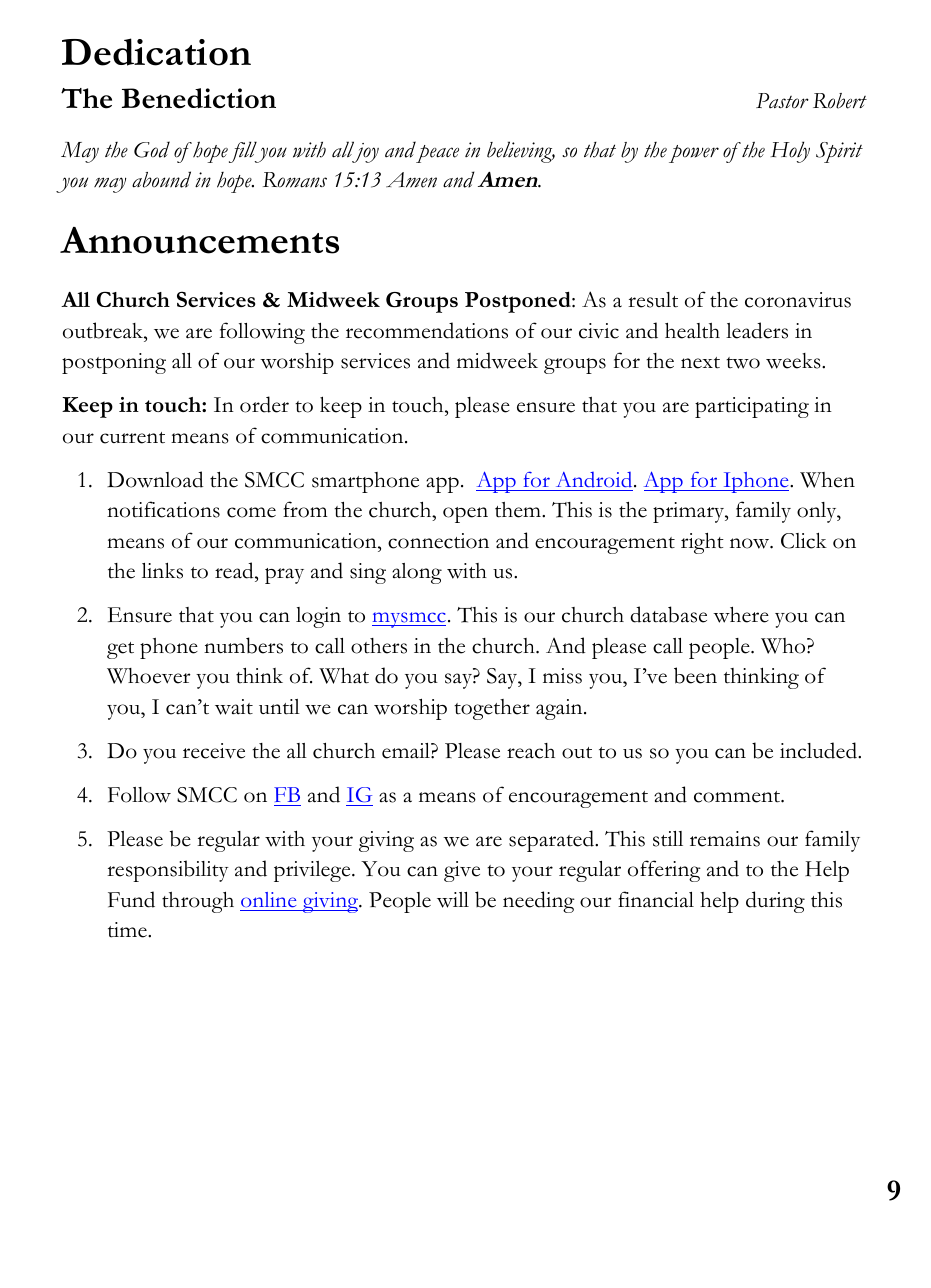 The image size is (931, 1288). I want to click on during, so click(775, 902).
